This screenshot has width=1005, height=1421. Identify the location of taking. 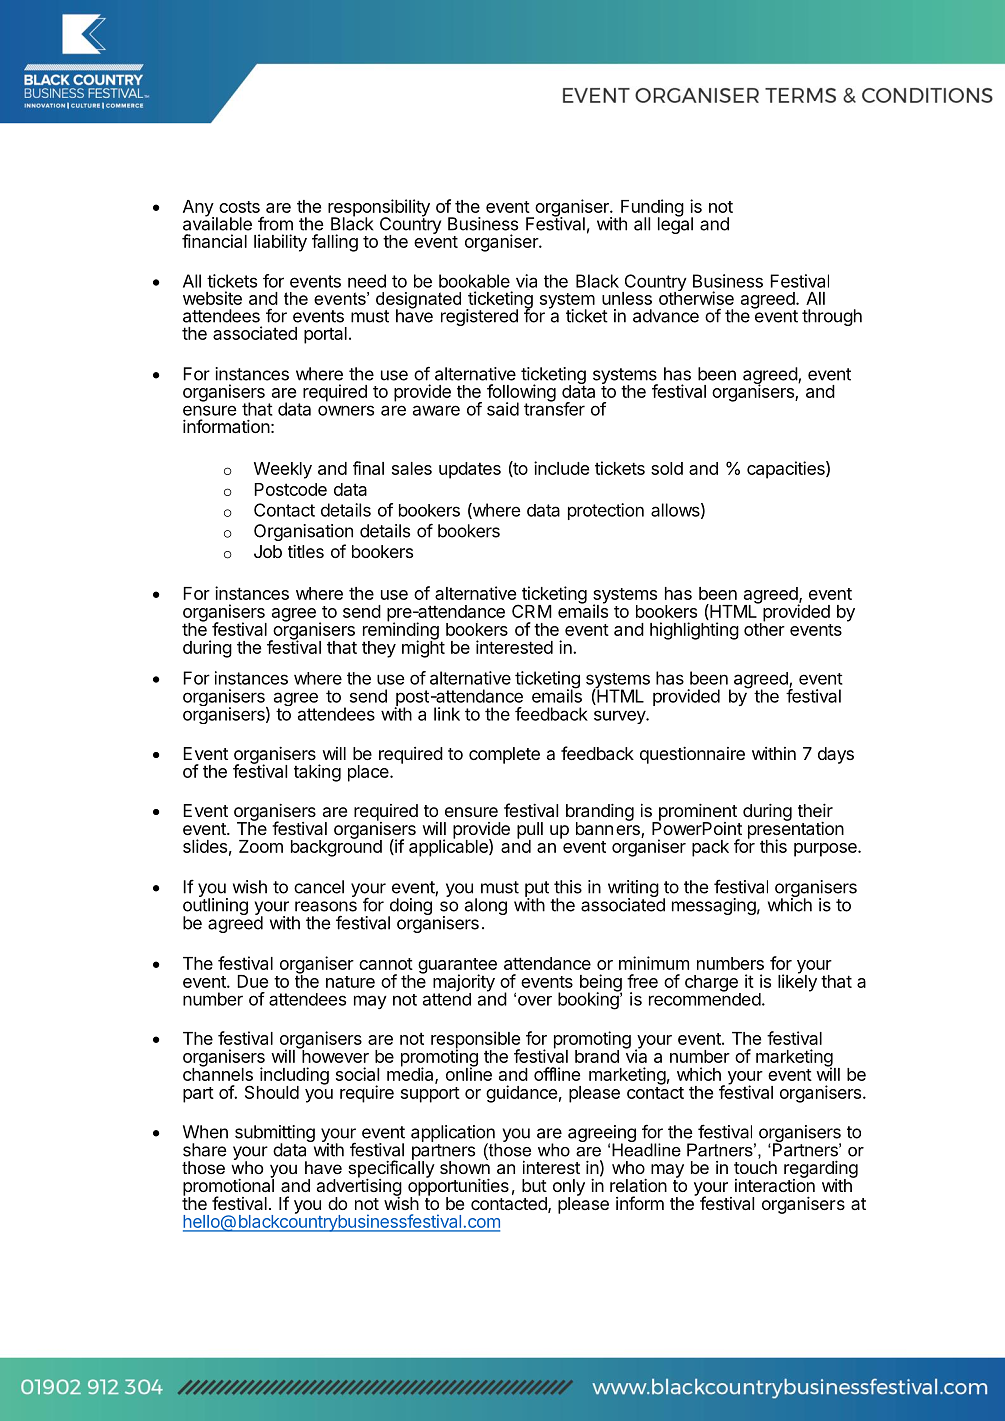
(317, 773).
